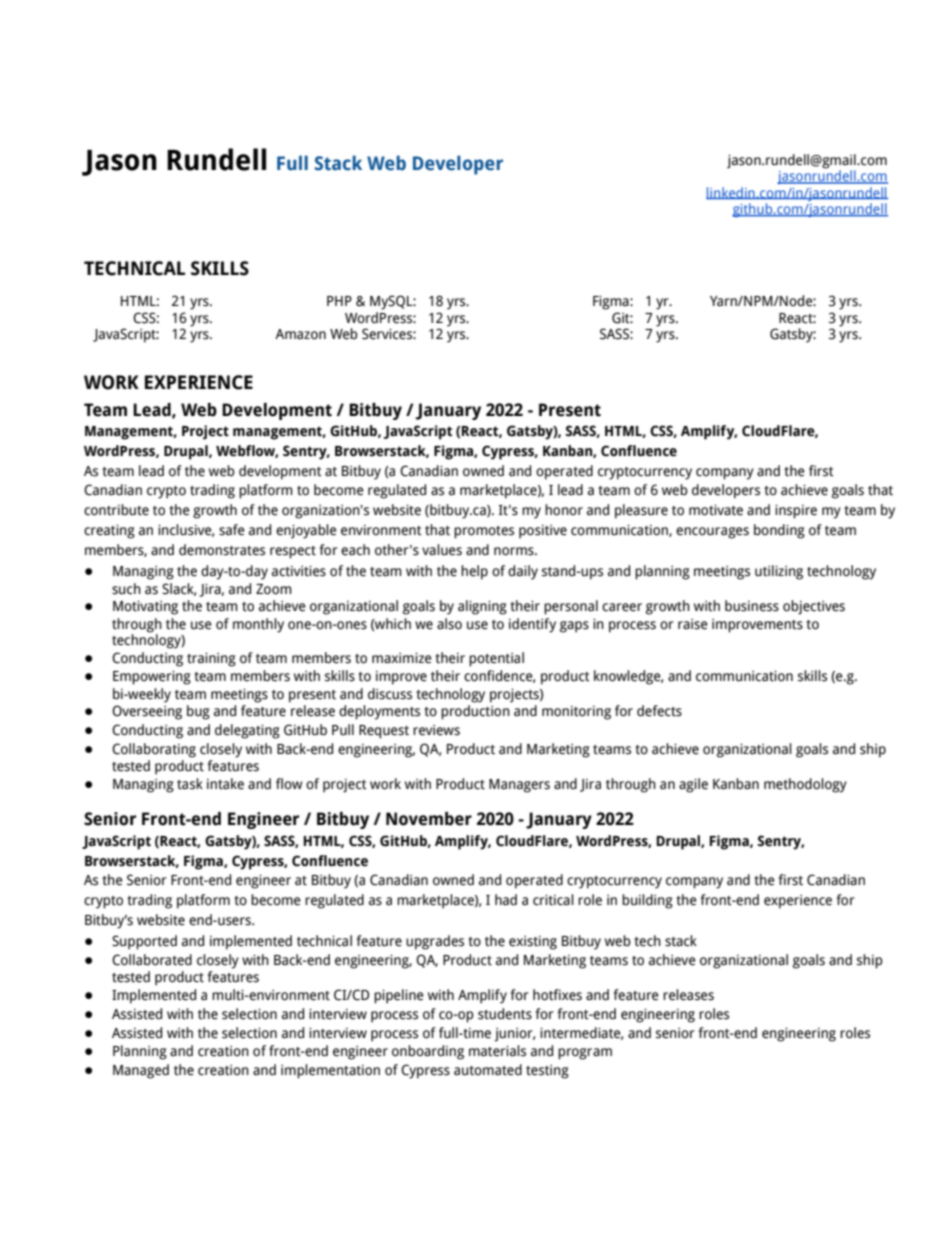 The image size is (952, 1233). Describe the element at coordinates (232, 530) in the screenshot. I see `safe` at that location.
